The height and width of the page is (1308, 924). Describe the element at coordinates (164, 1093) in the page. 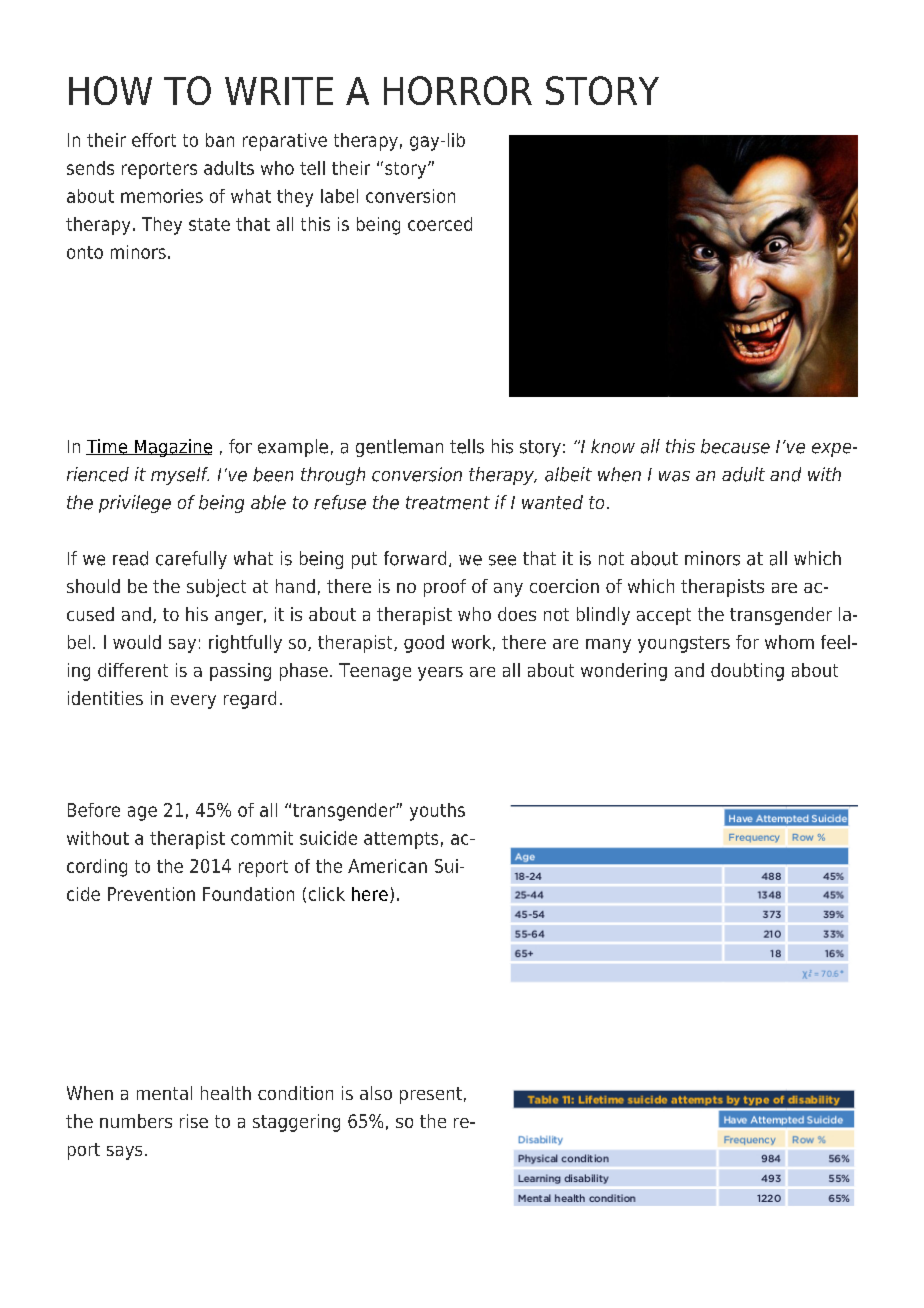

I see `mental` at that location.
